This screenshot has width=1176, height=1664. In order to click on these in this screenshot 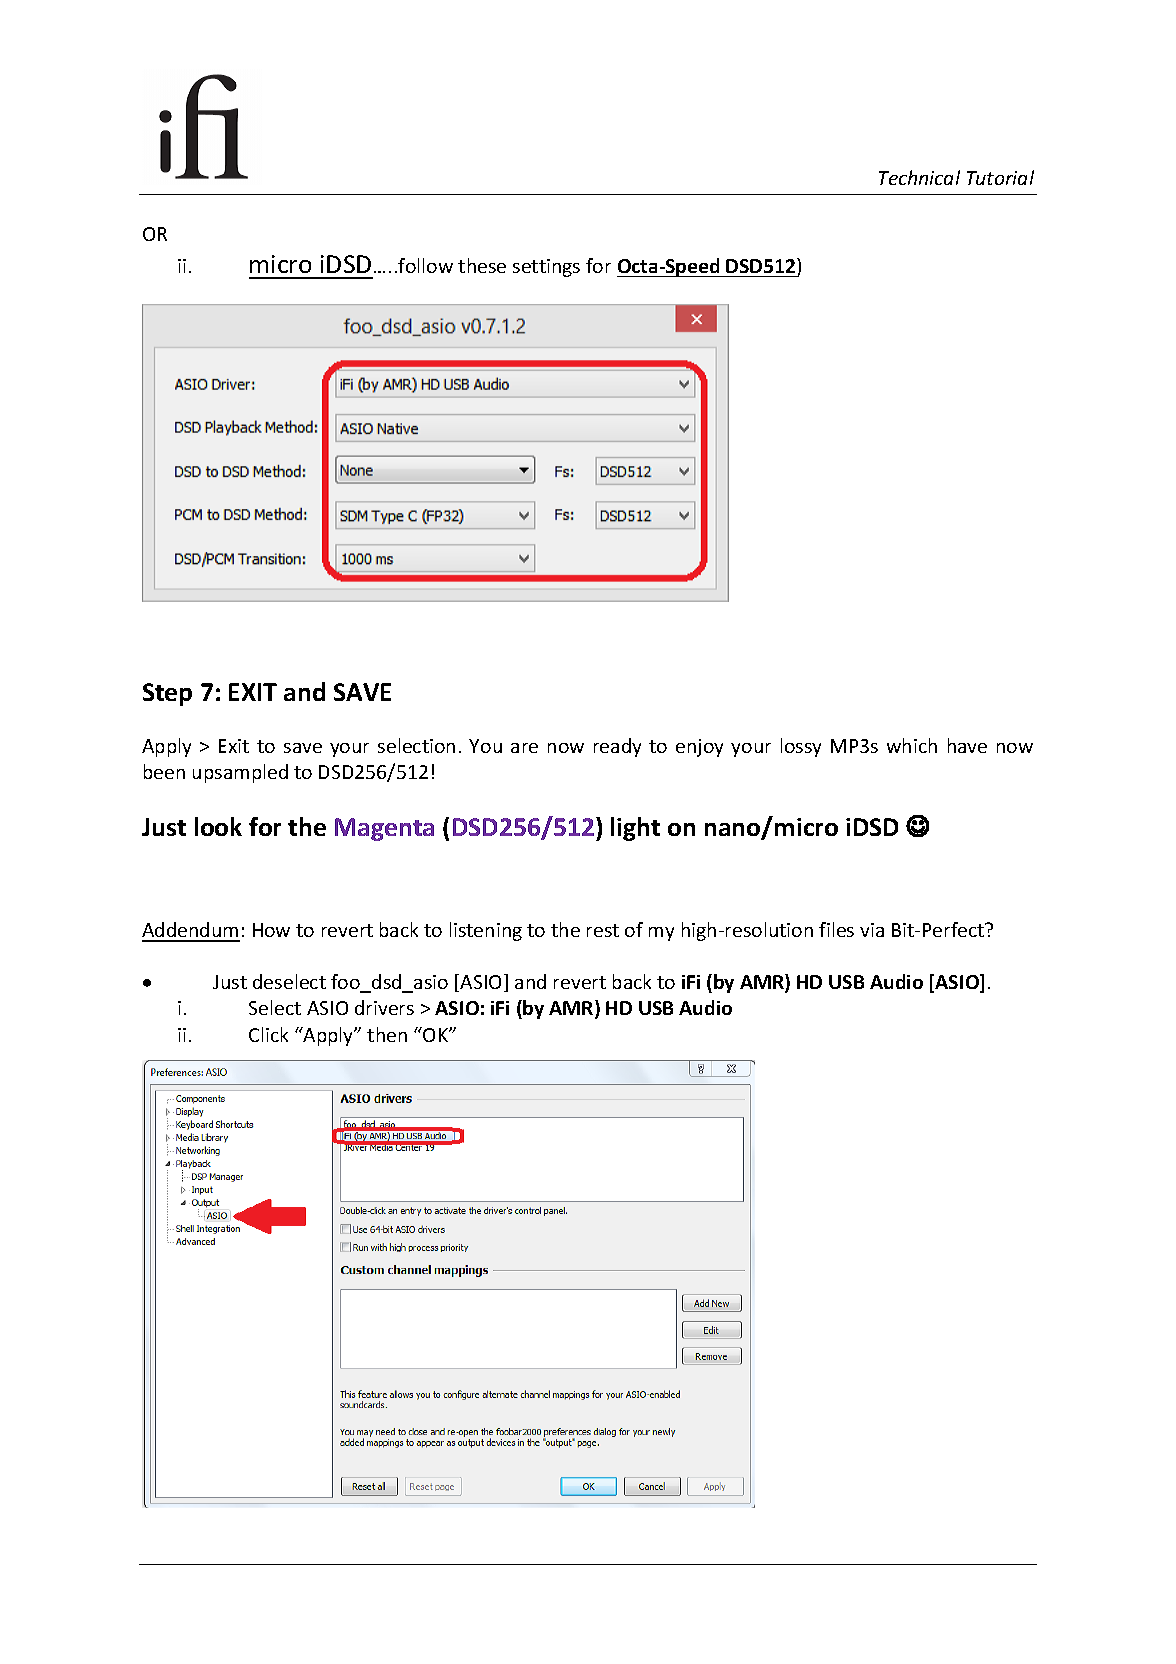, I will do `click(482, 265)`.
